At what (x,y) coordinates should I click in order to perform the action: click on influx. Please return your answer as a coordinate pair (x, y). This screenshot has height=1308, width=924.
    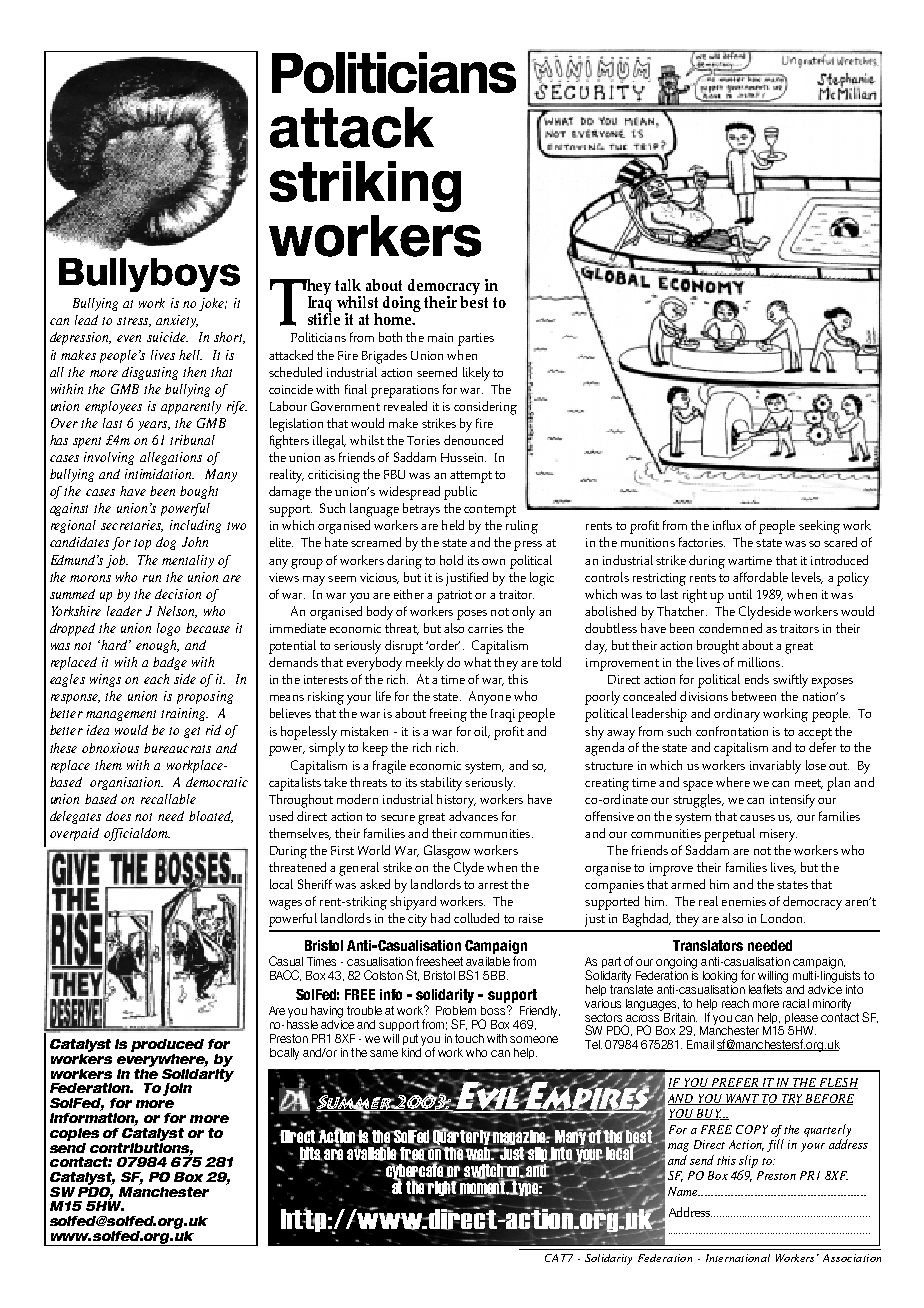
    Looking at the image, I should click on (727, 525).
